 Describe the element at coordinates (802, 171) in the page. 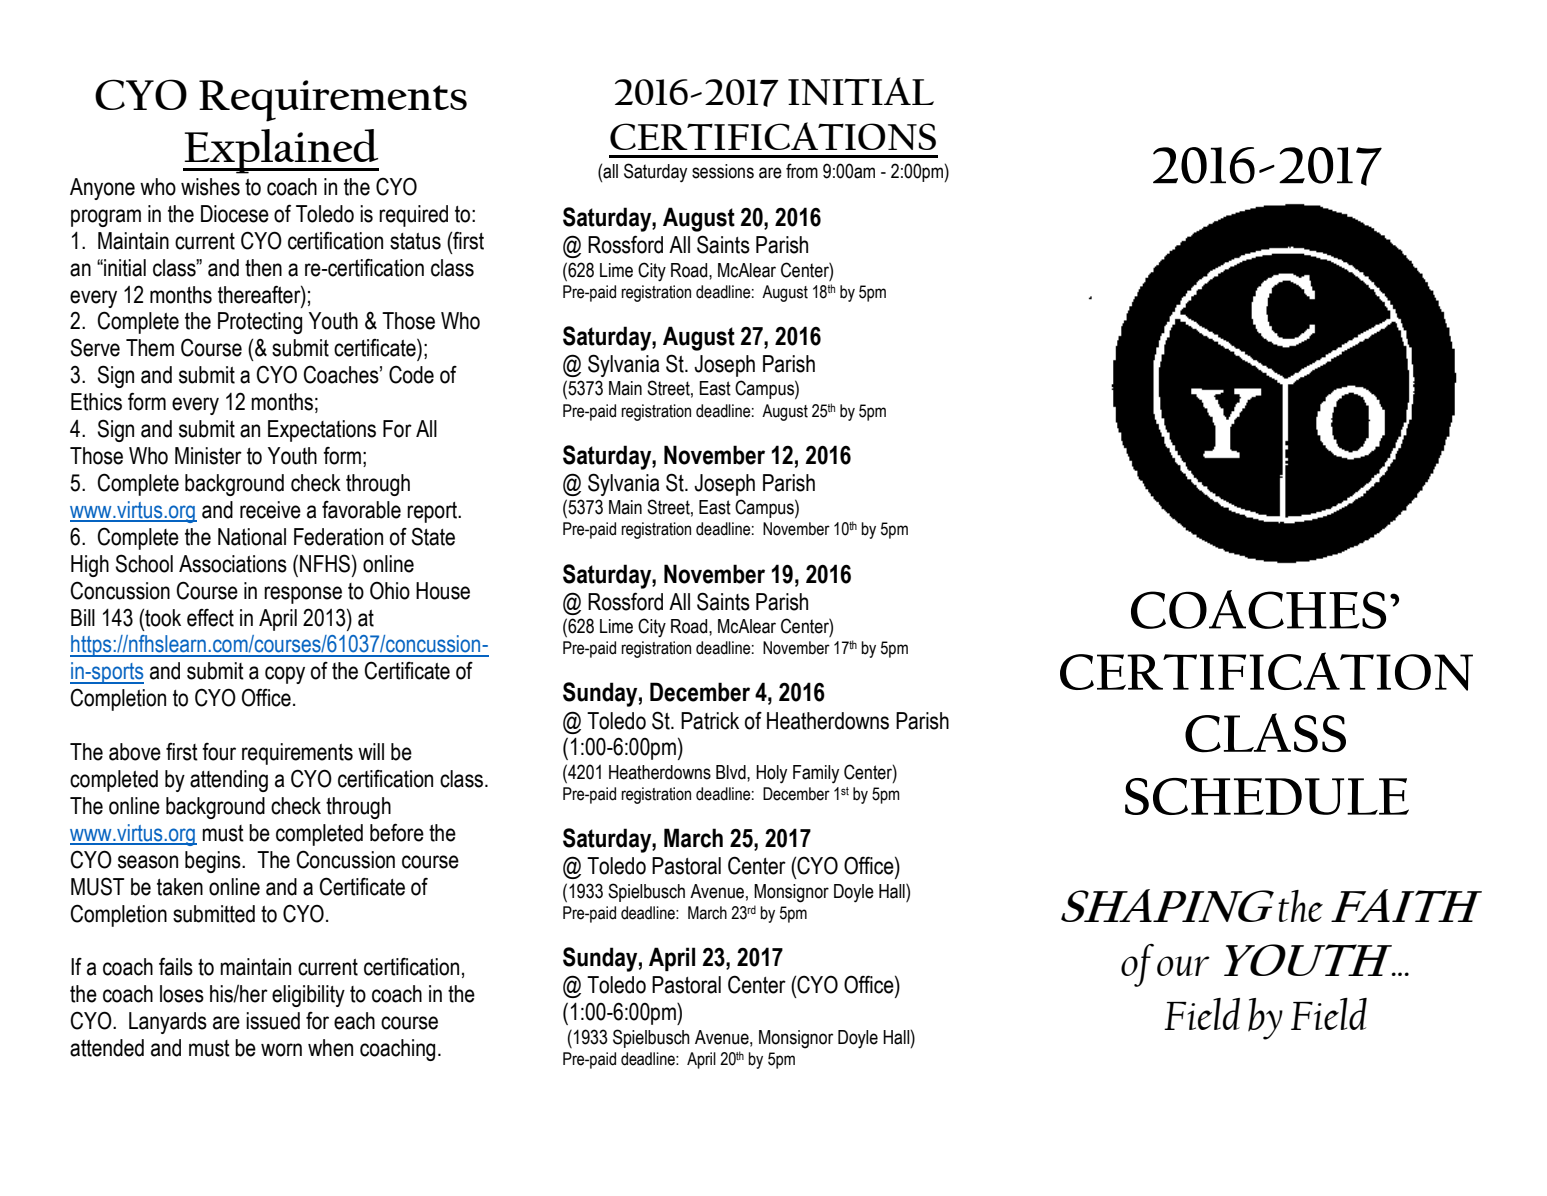

I see `from` at that location.
